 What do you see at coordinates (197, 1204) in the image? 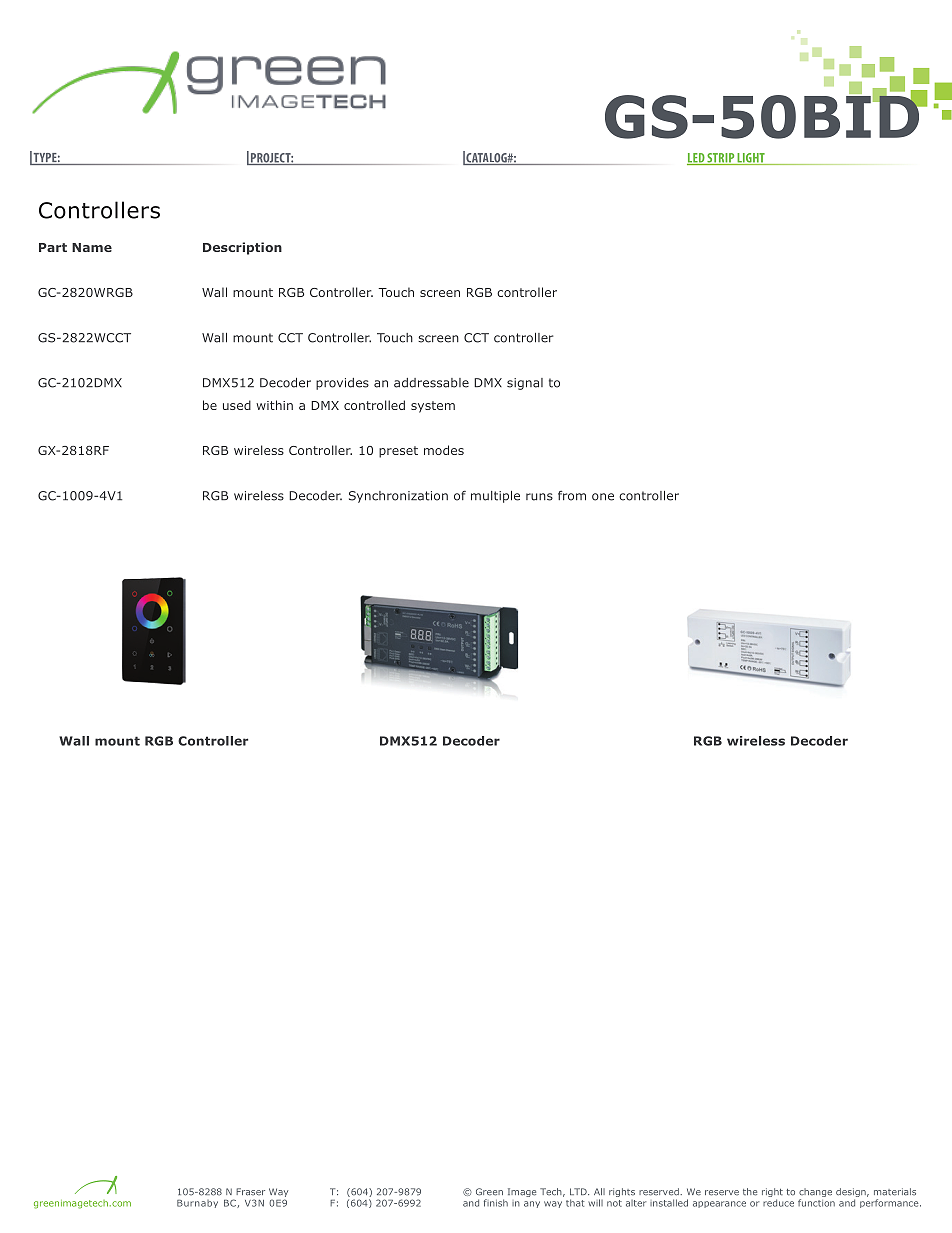
I see `Burnaby` at bounding box center [197, 1204].
